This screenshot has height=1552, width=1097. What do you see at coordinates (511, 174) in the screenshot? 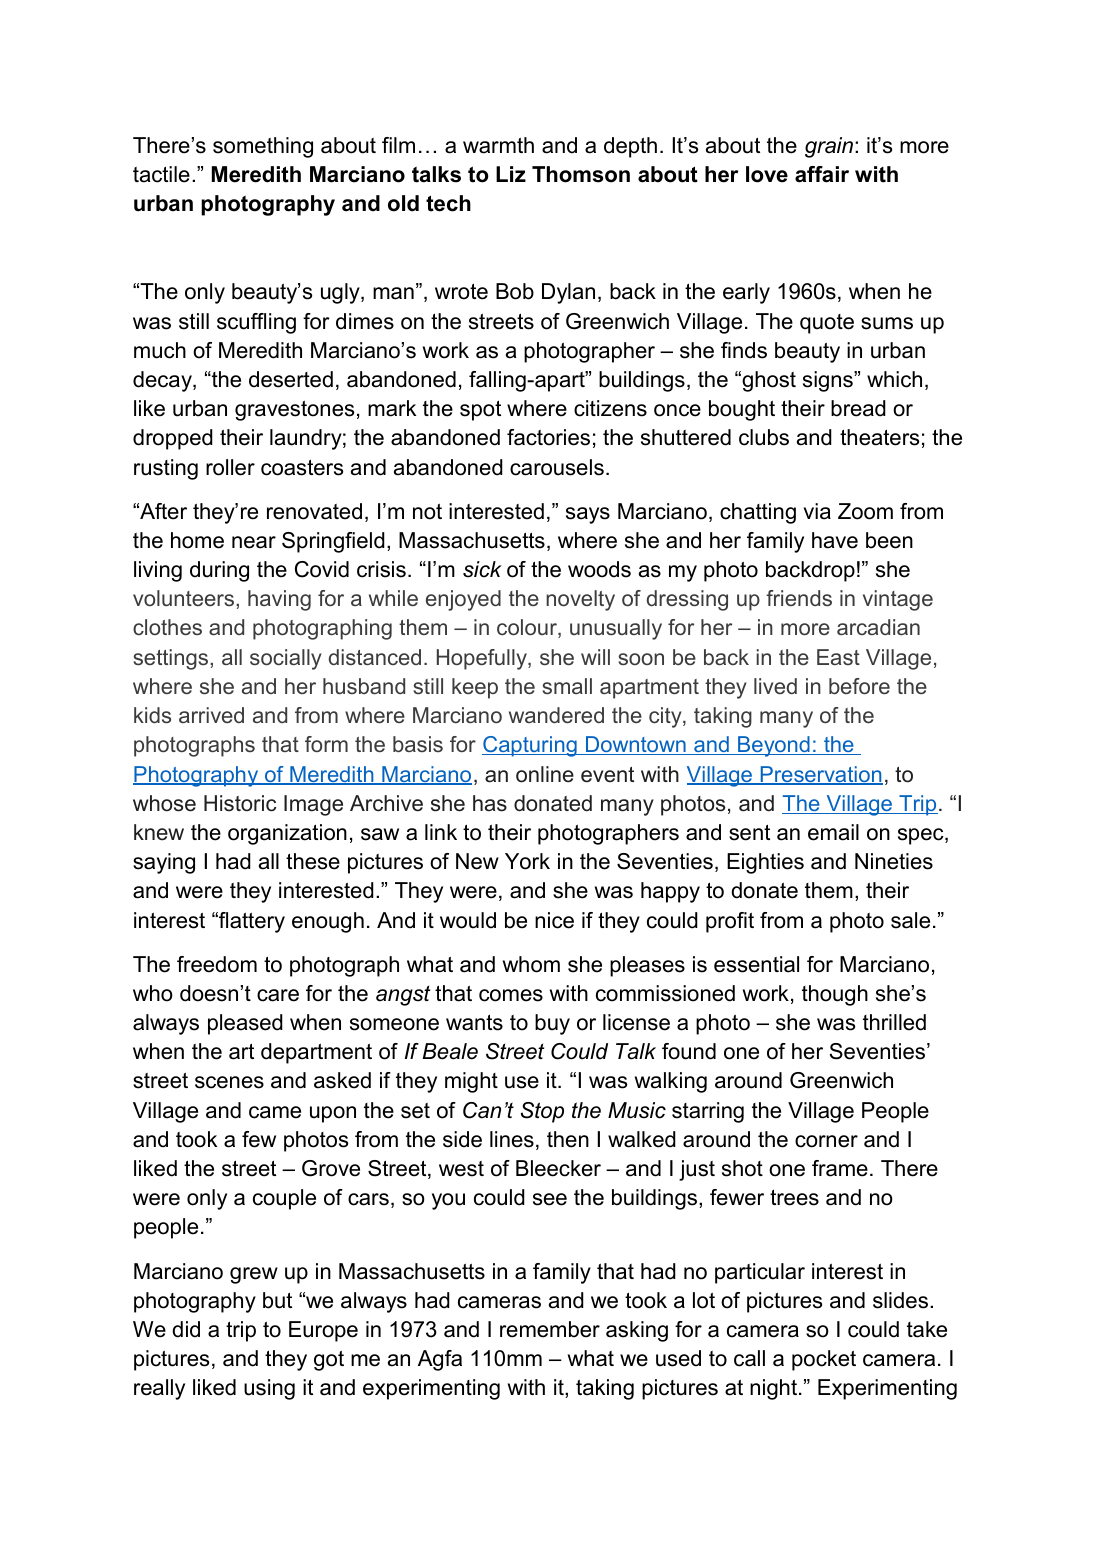
I see `Liz` at bounding box center [511, 174].
